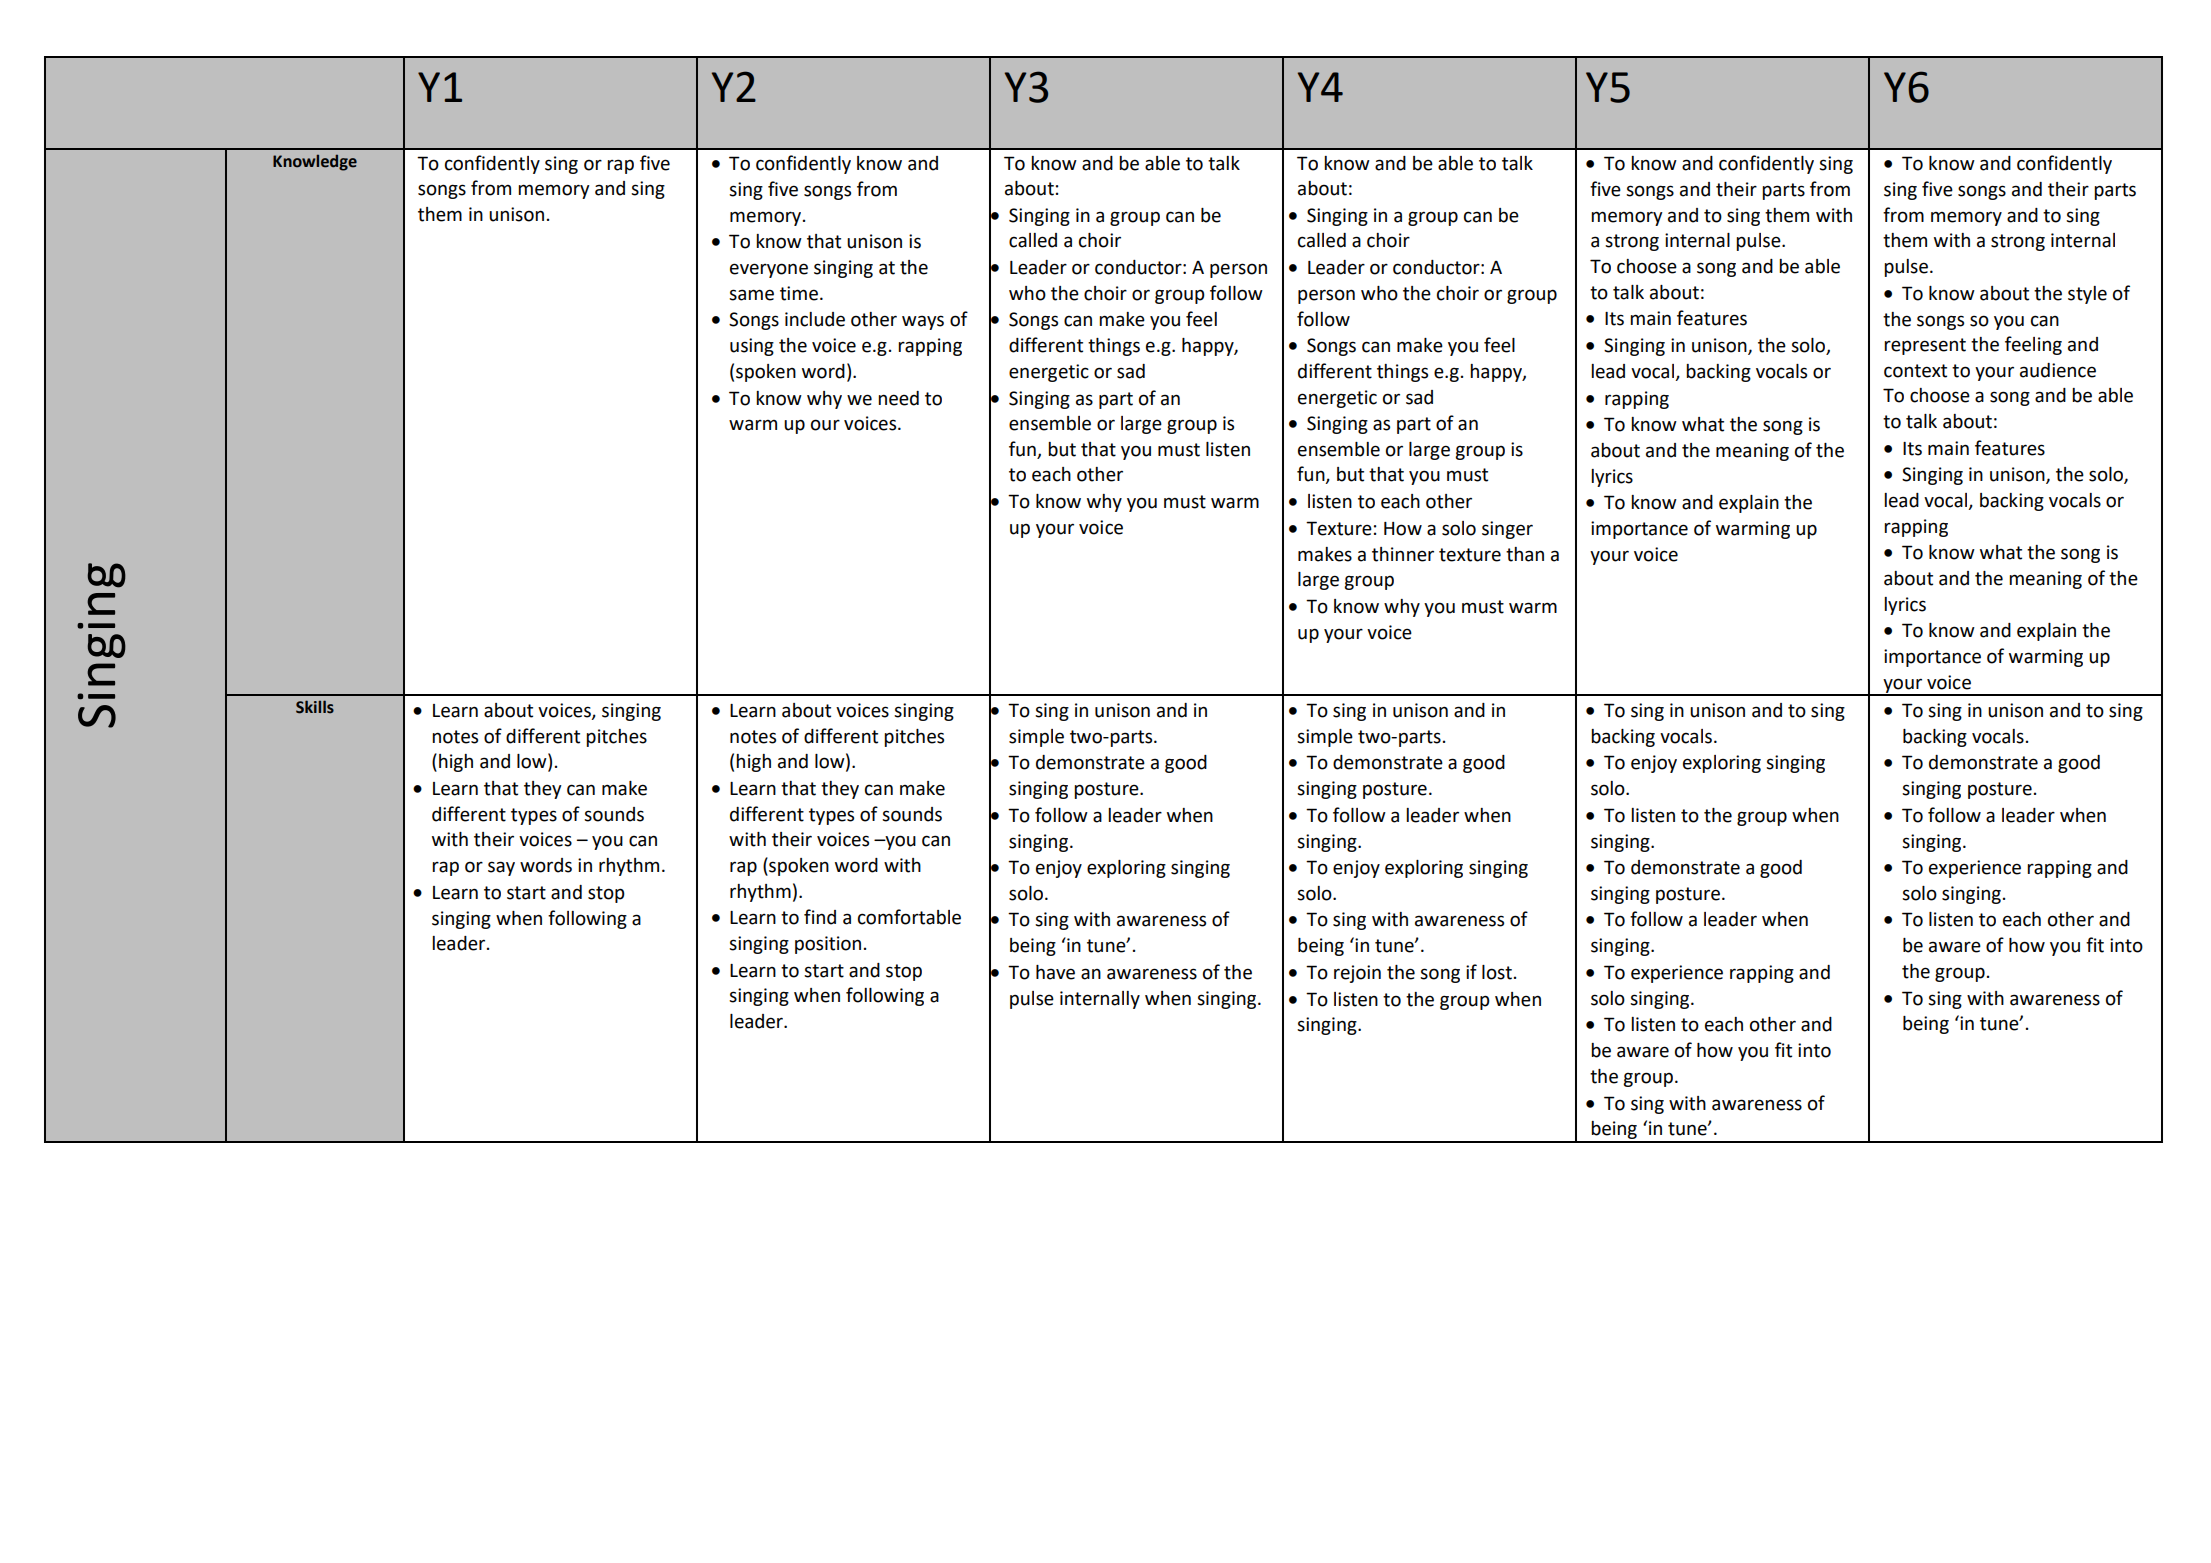 The image size is (2211, 1563). I want to click on say, so click(501, 868).
